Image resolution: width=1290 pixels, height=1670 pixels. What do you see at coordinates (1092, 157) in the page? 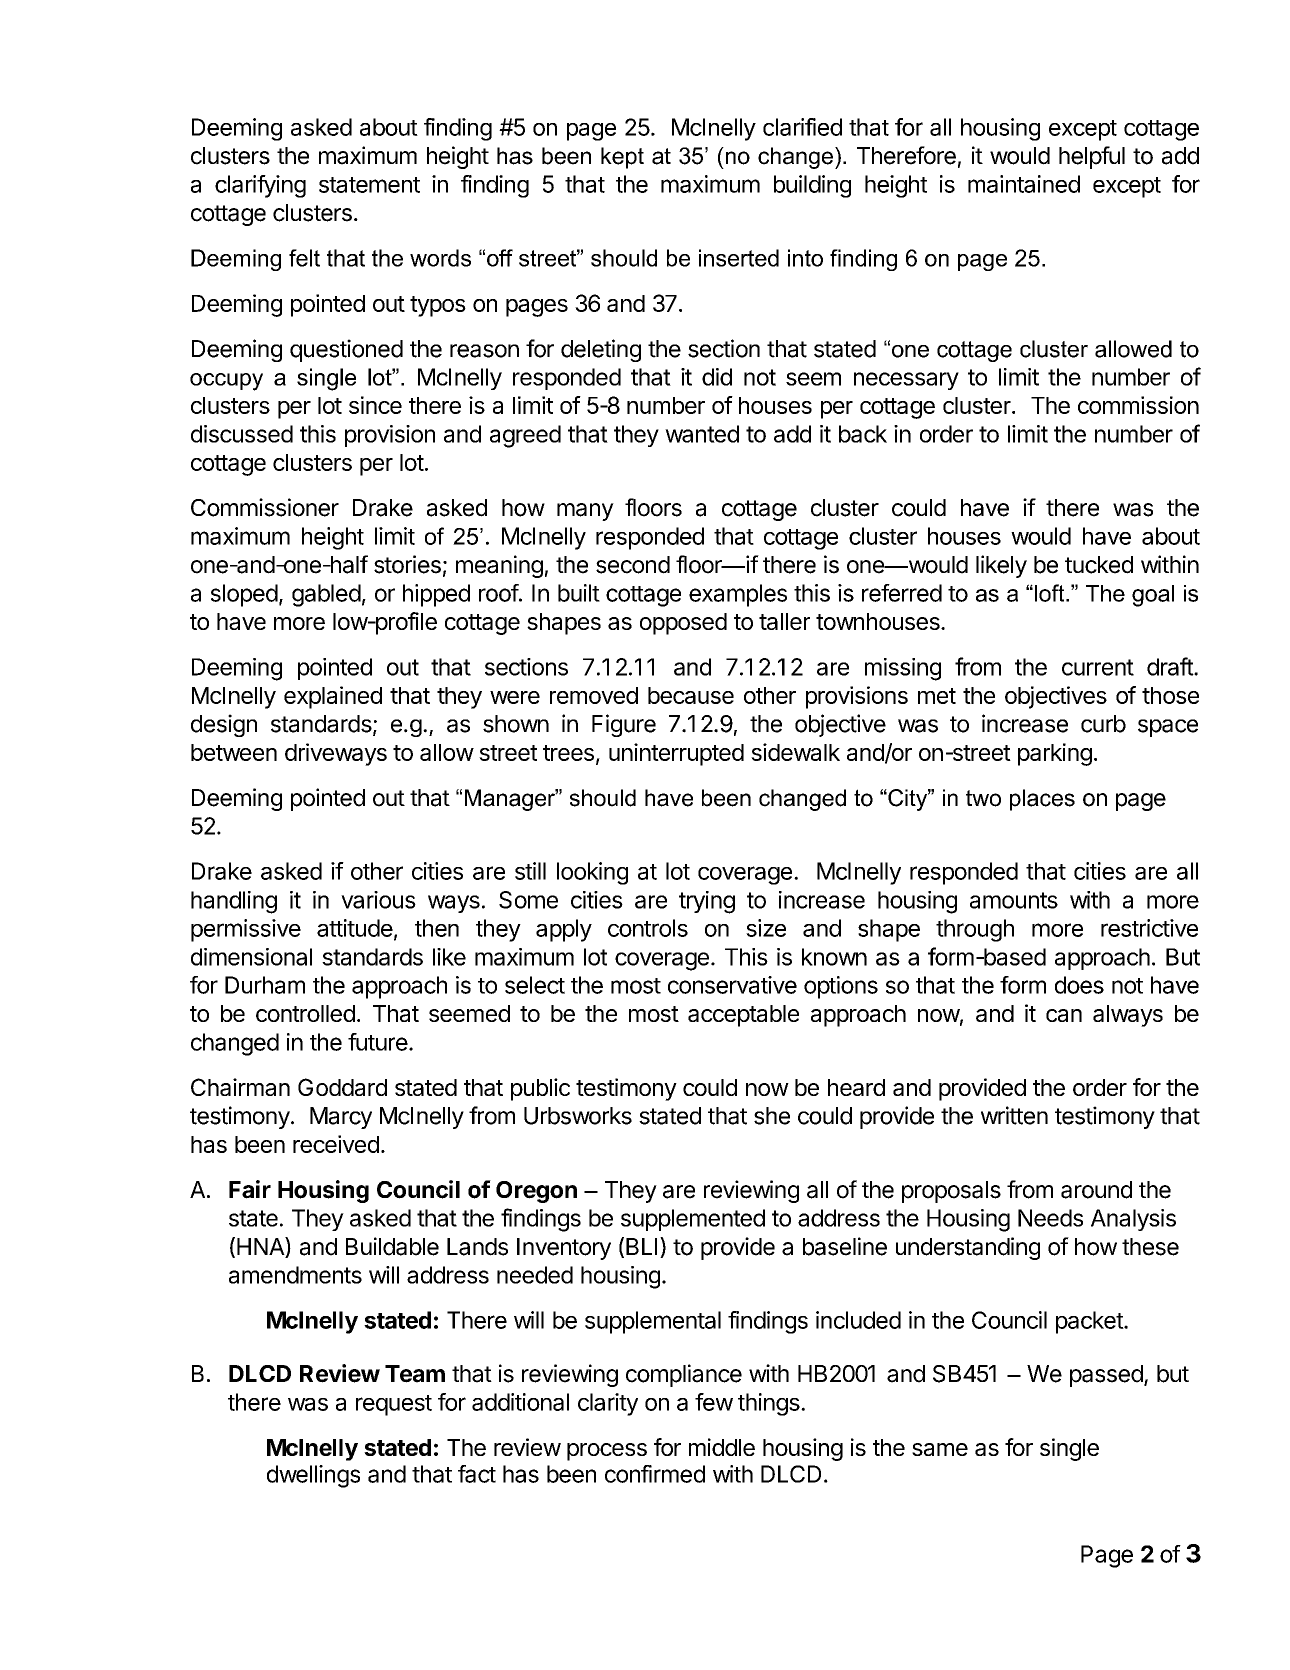
I see `helpful` at bounding box center [1092, 157].
